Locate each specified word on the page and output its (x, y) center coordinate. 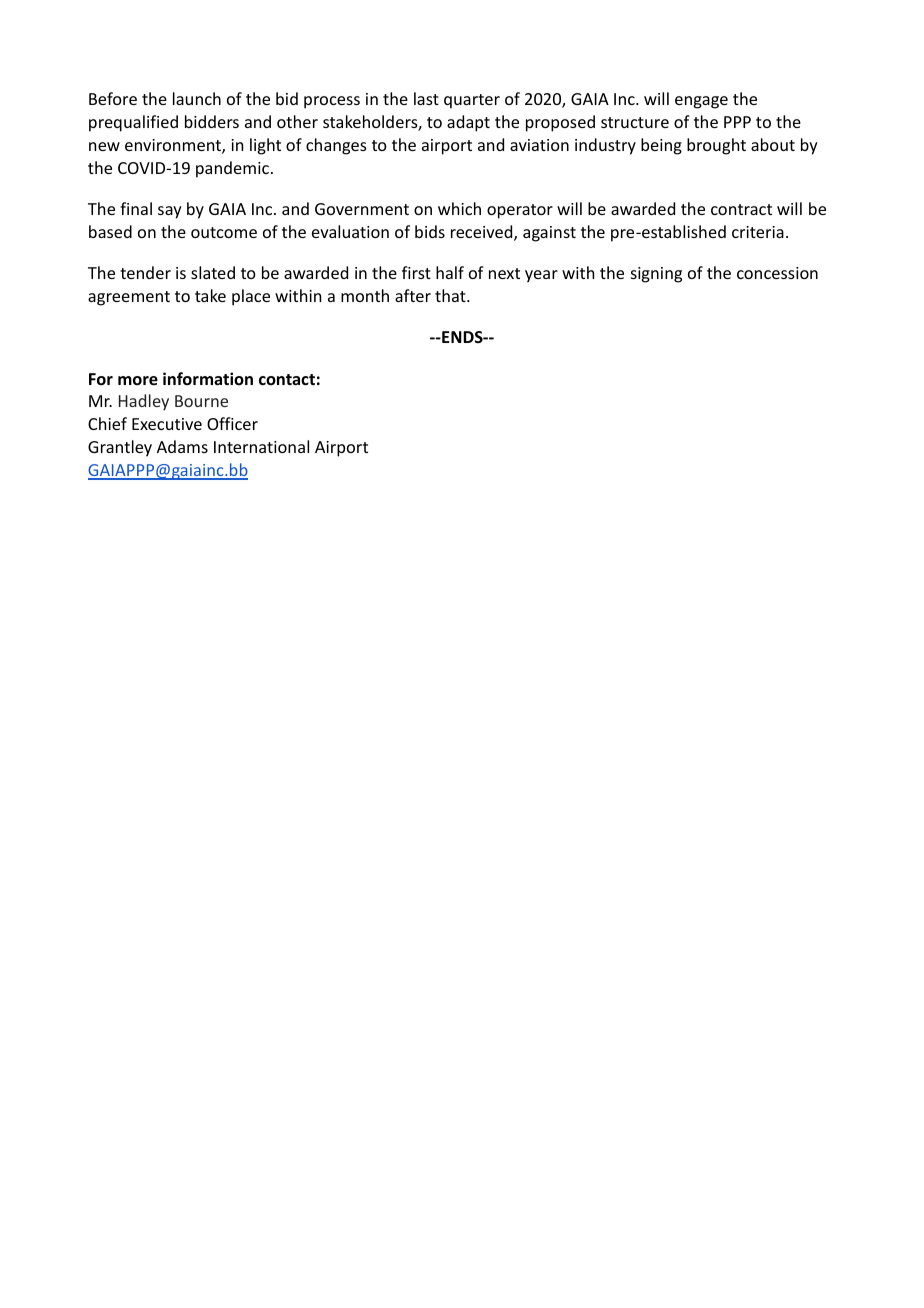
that (451, 295)
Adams (182, 446)
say (170, 212)
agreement (129, 298)
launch (197, 98)
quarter (472, 101)
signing (656, 275)
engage (701, 102)
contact (287, 379)
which (459, 208)
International (261, 446)
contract (741, 209)
